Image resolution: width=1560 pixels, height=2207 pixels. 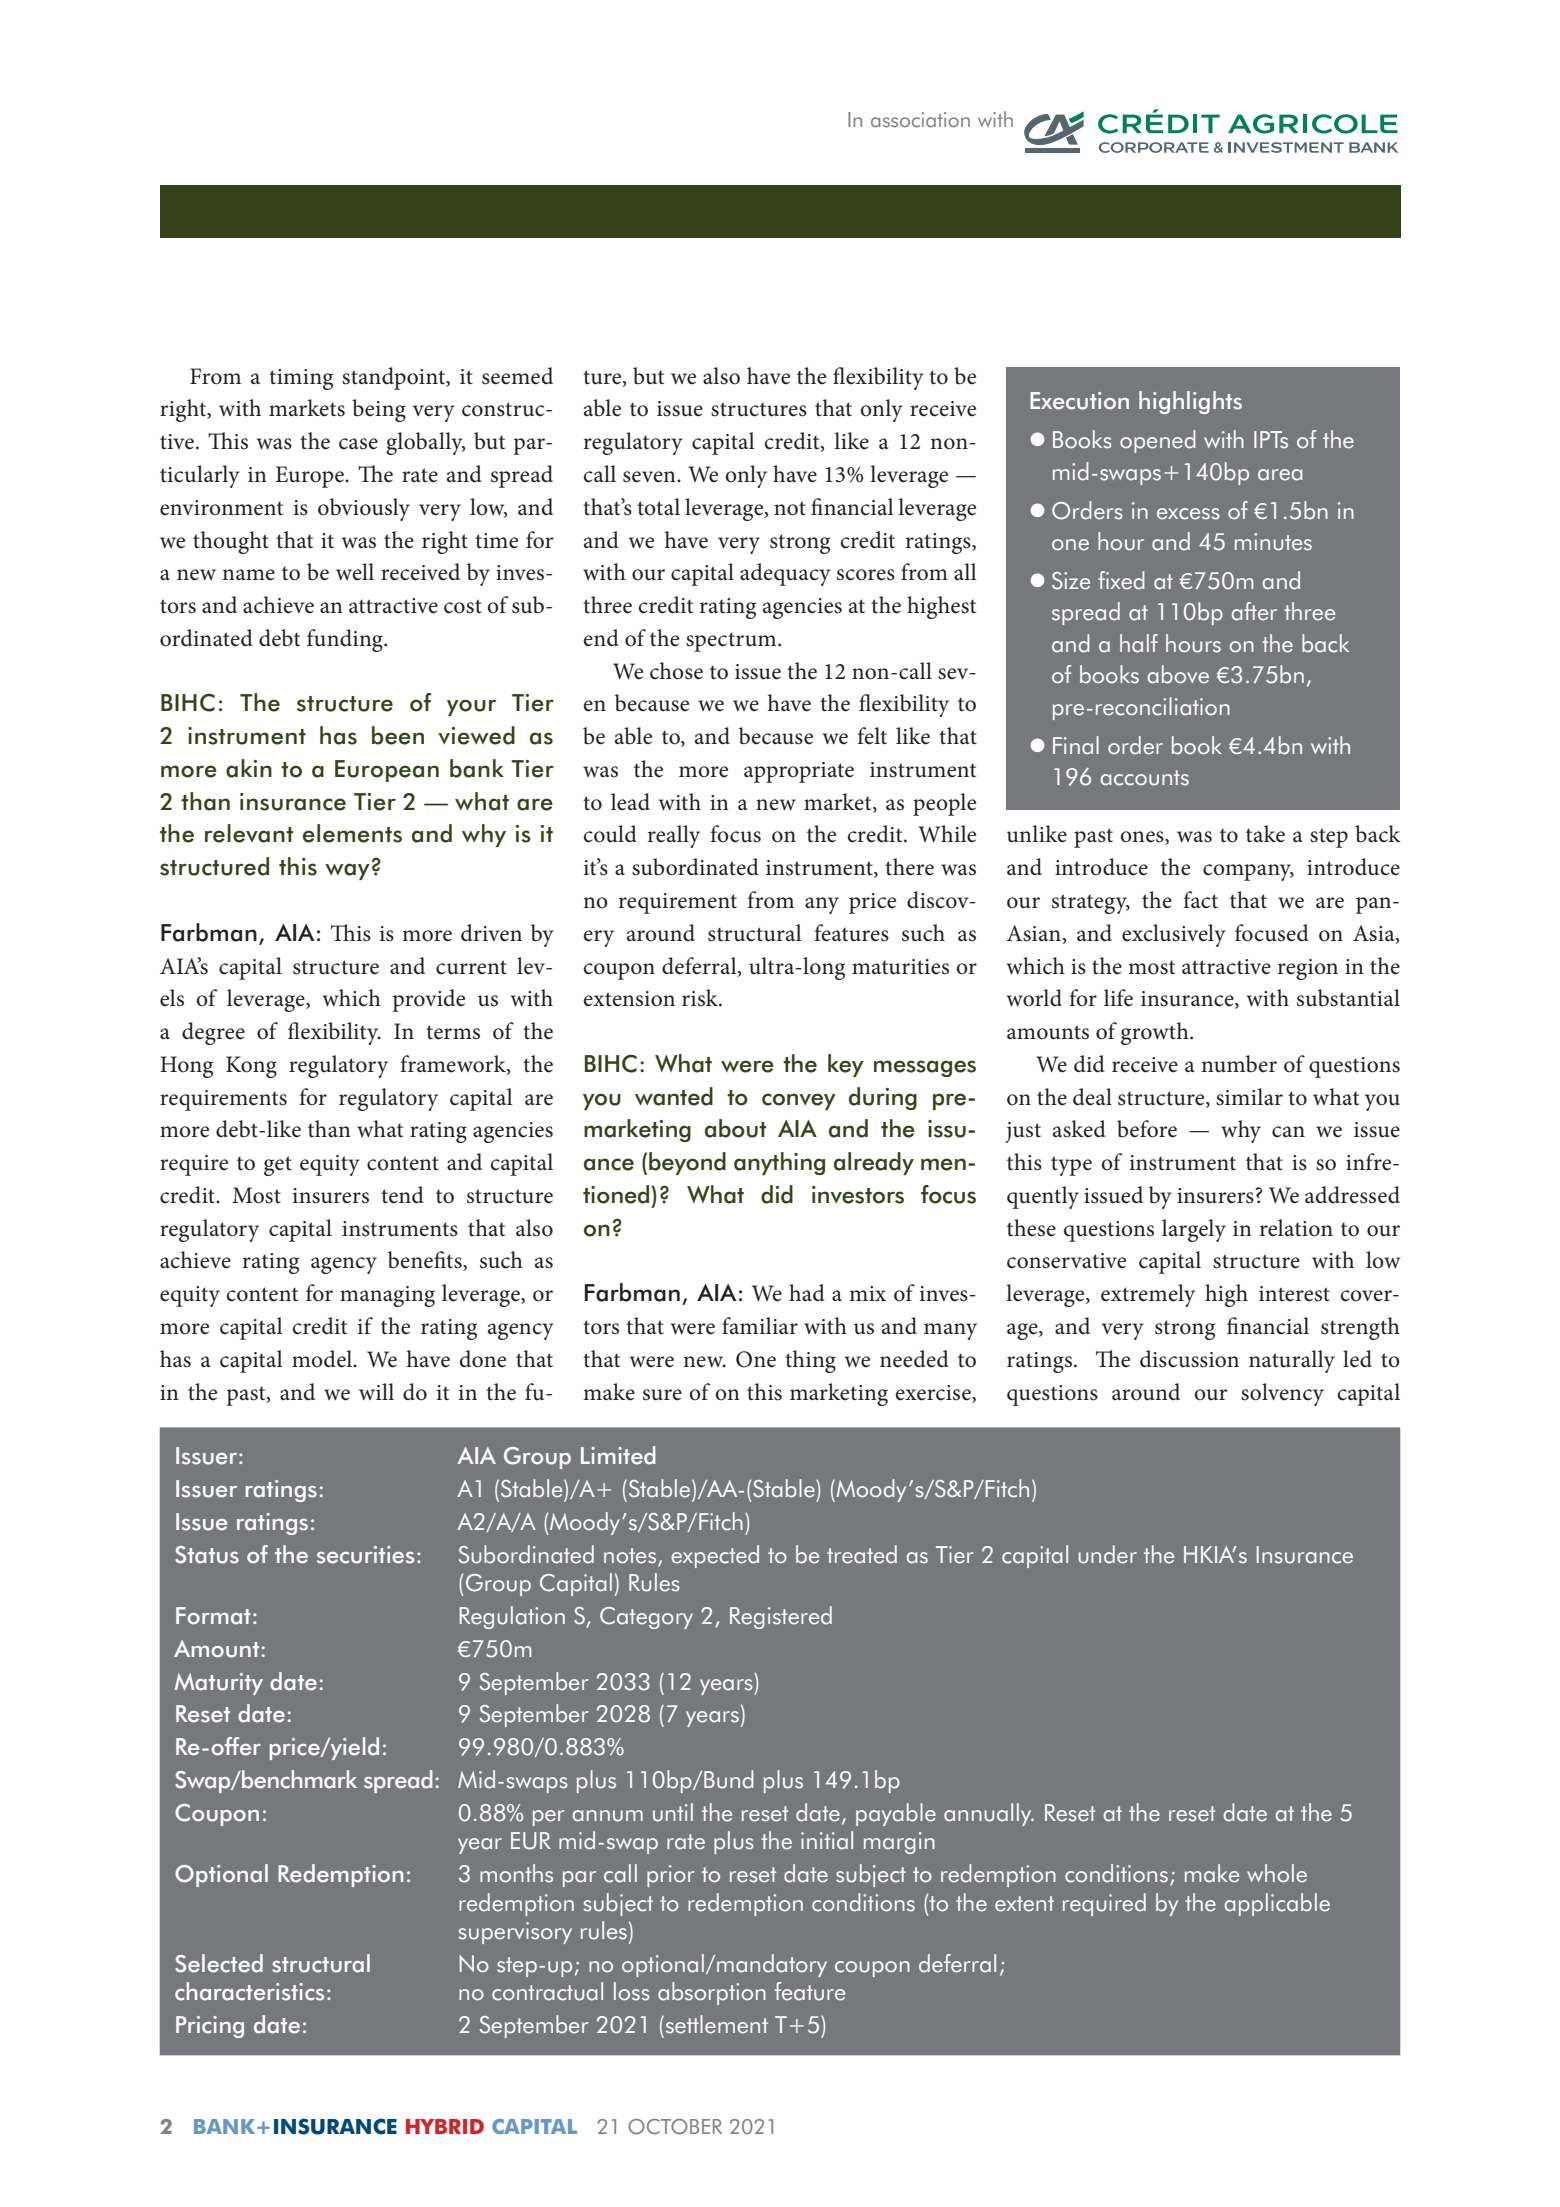 I want to click on Execution, so click(x=1079, y=401).
